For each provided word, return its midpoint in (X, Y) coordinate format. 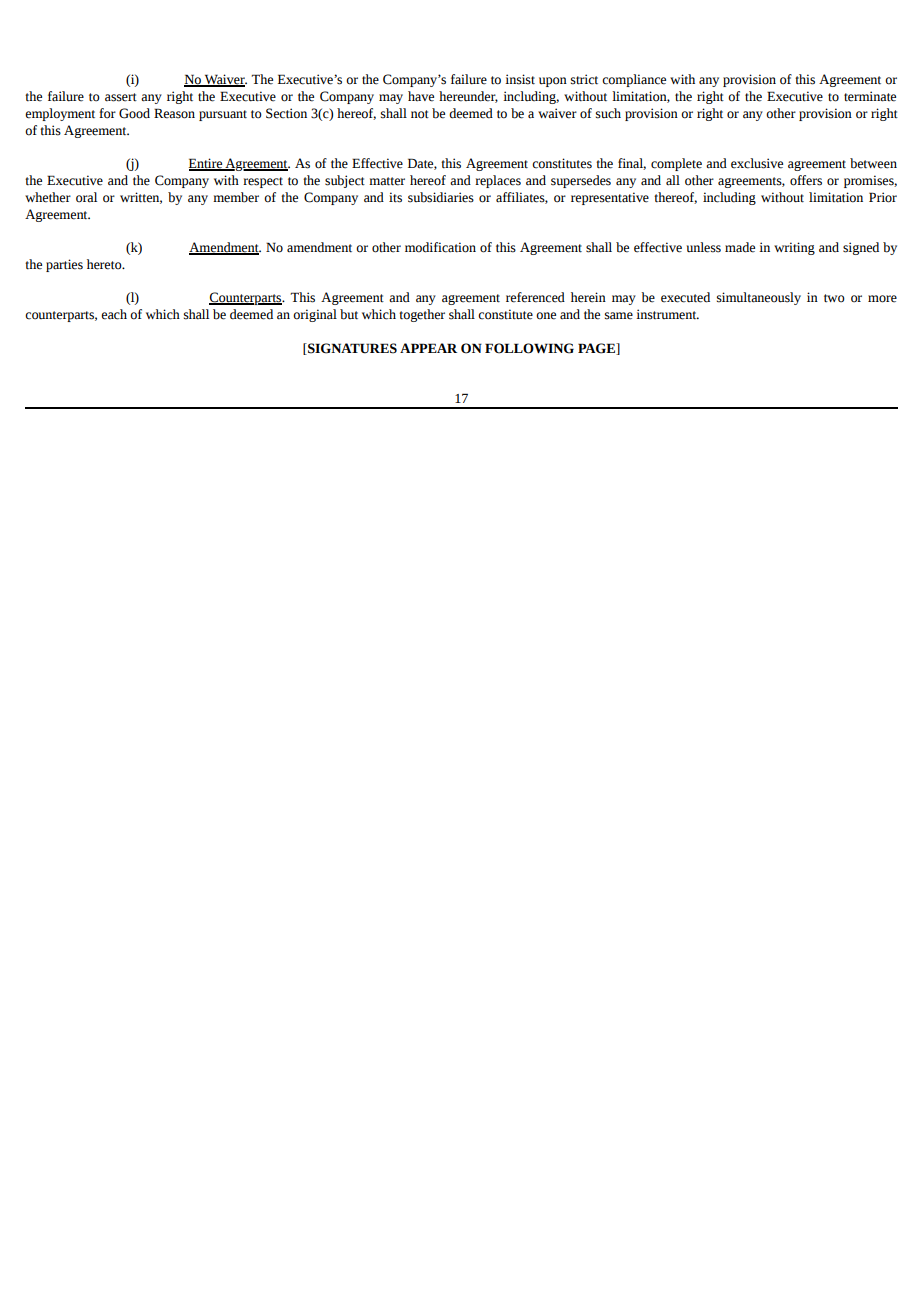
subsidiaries (441, 197)
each (114, 314)
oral (86, 197)
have (421, 96)
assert (121, 97)
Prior (883, 197)
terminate (870, 96)
